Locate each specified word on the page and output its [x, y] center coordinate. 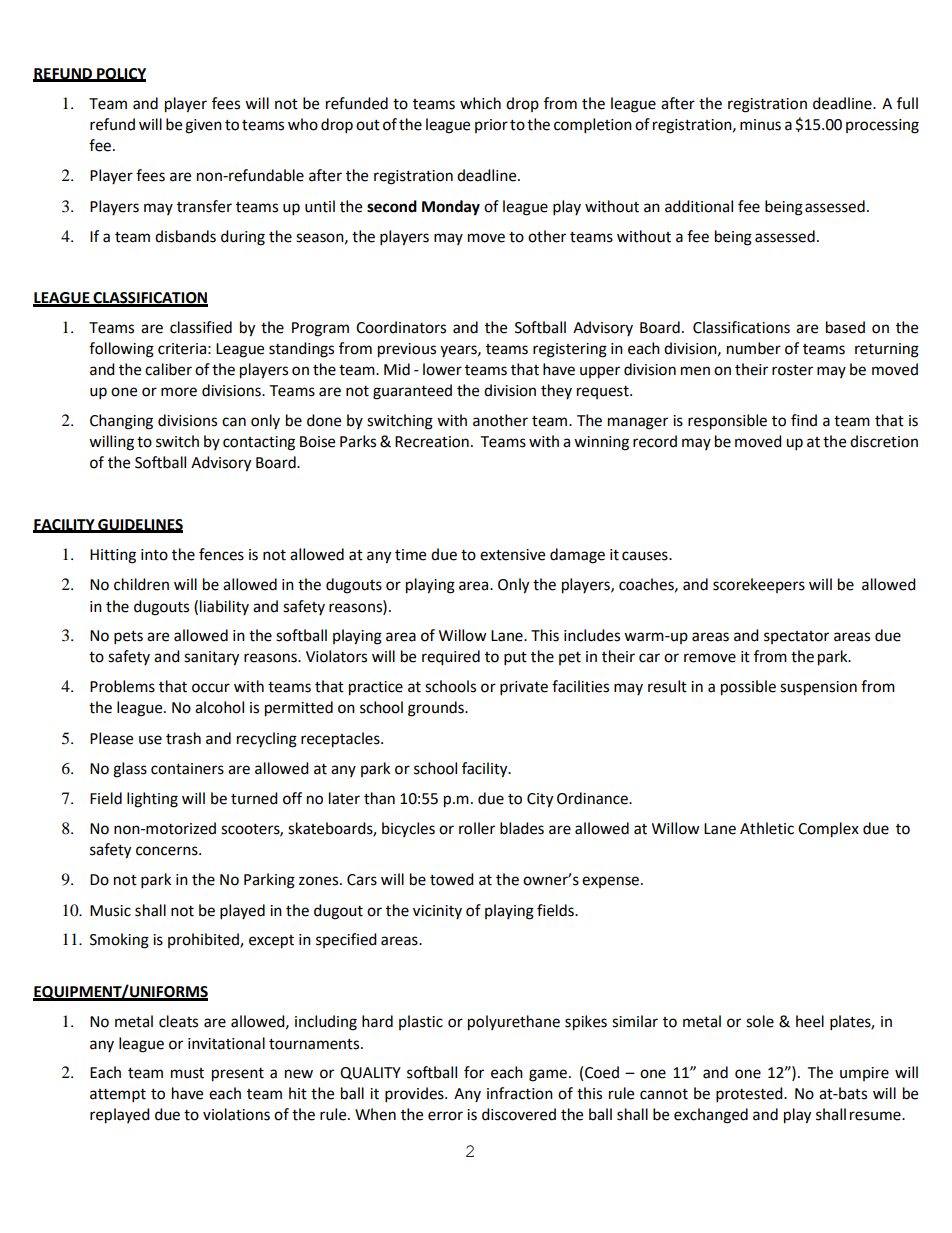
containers [187, 769]
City [540, 800]
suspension [818, 688]
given [203, 126]
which [480, 103]
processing [882, 126]
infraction [520, 1093]
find [804, 420]
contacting [259, 443]
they [556, 391]
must [187, 1073]
